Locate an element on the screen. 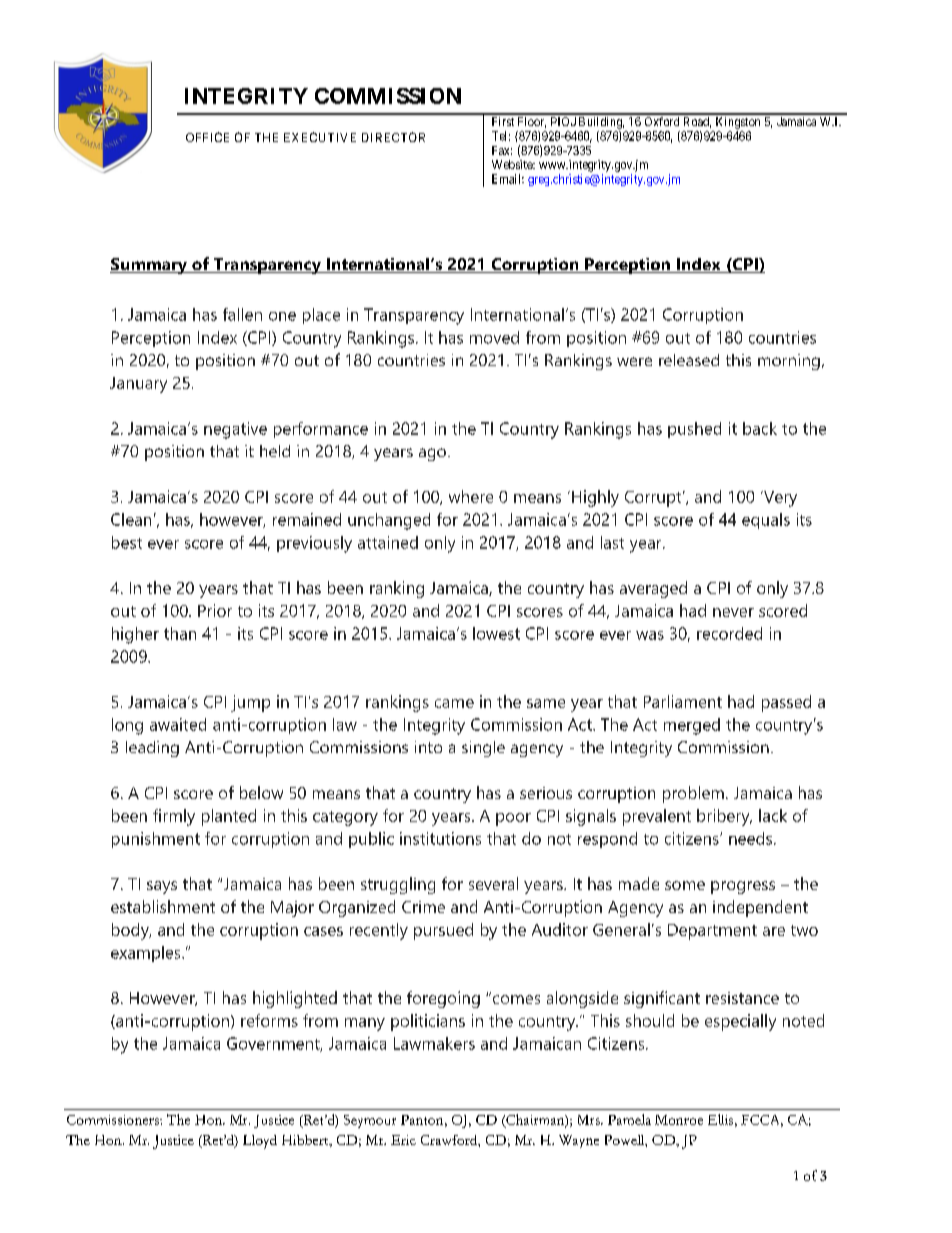 This screenshot has height=1233, width=952. negative is located at coordinates (235, 430).
